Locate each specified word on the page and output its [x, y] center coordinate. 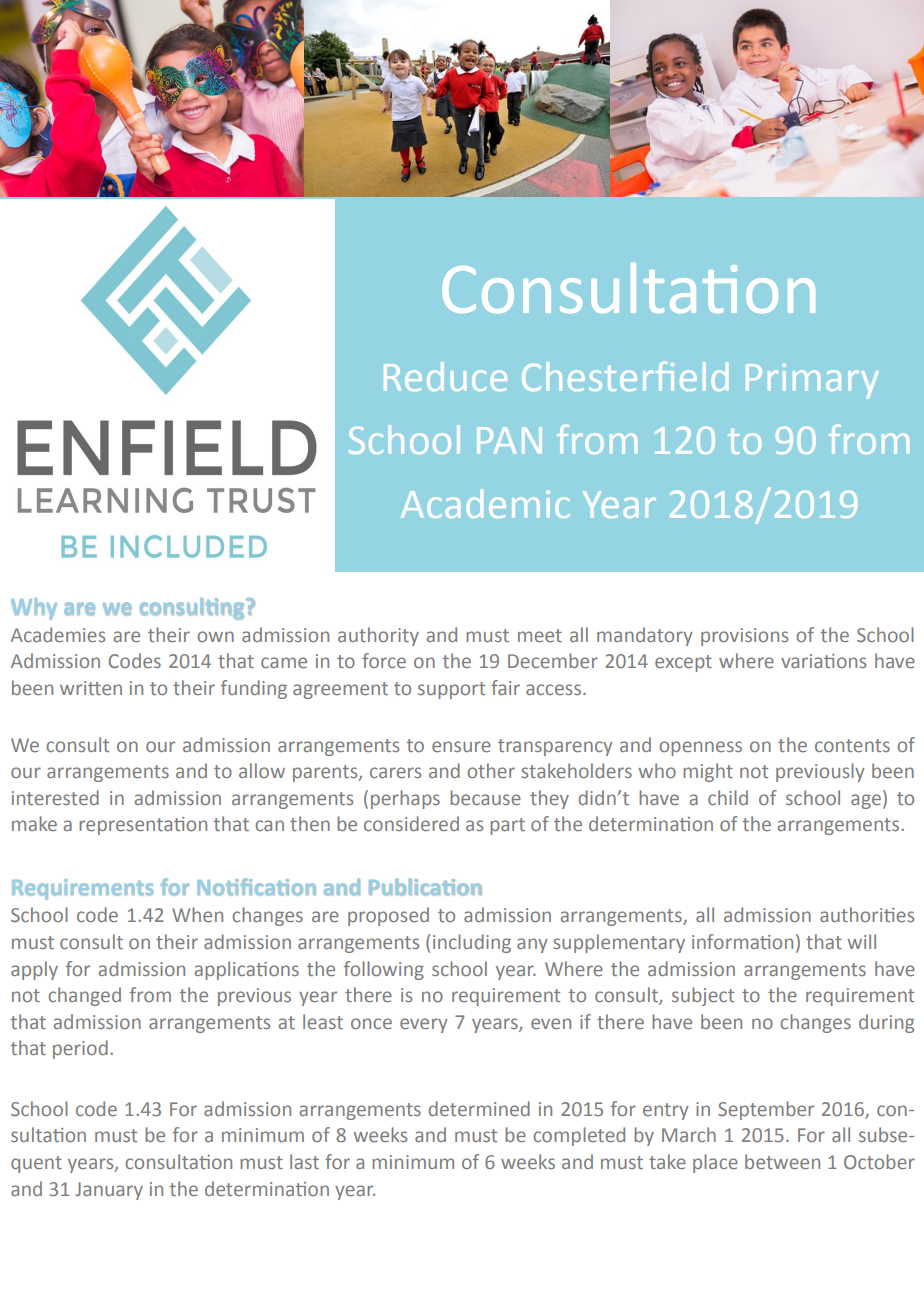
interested [55, 797]
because [485, 797]
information [742, 941]
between [782, 1161]
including [472, 943]
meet [540, 635]
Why [34, 609]
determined [479, 1108]
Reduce [445, 376]
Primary [812, 381]
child [728, 797]
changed [84, 996]
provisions [744, 637]
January [109, 1191]
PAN [509, 440]
